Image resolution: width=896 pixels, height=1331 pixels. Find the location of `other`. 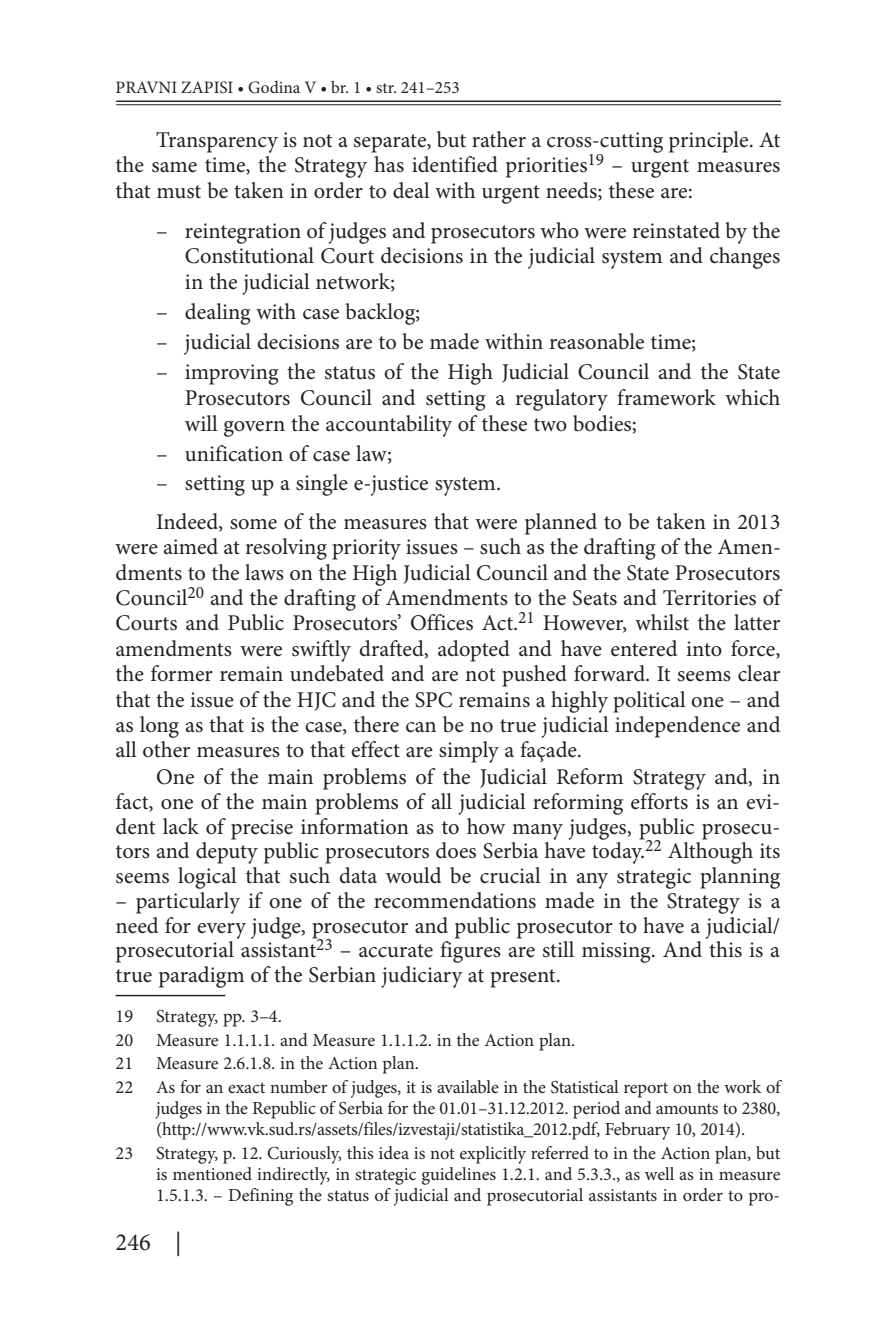

other is located at coordinates (166, 749).
